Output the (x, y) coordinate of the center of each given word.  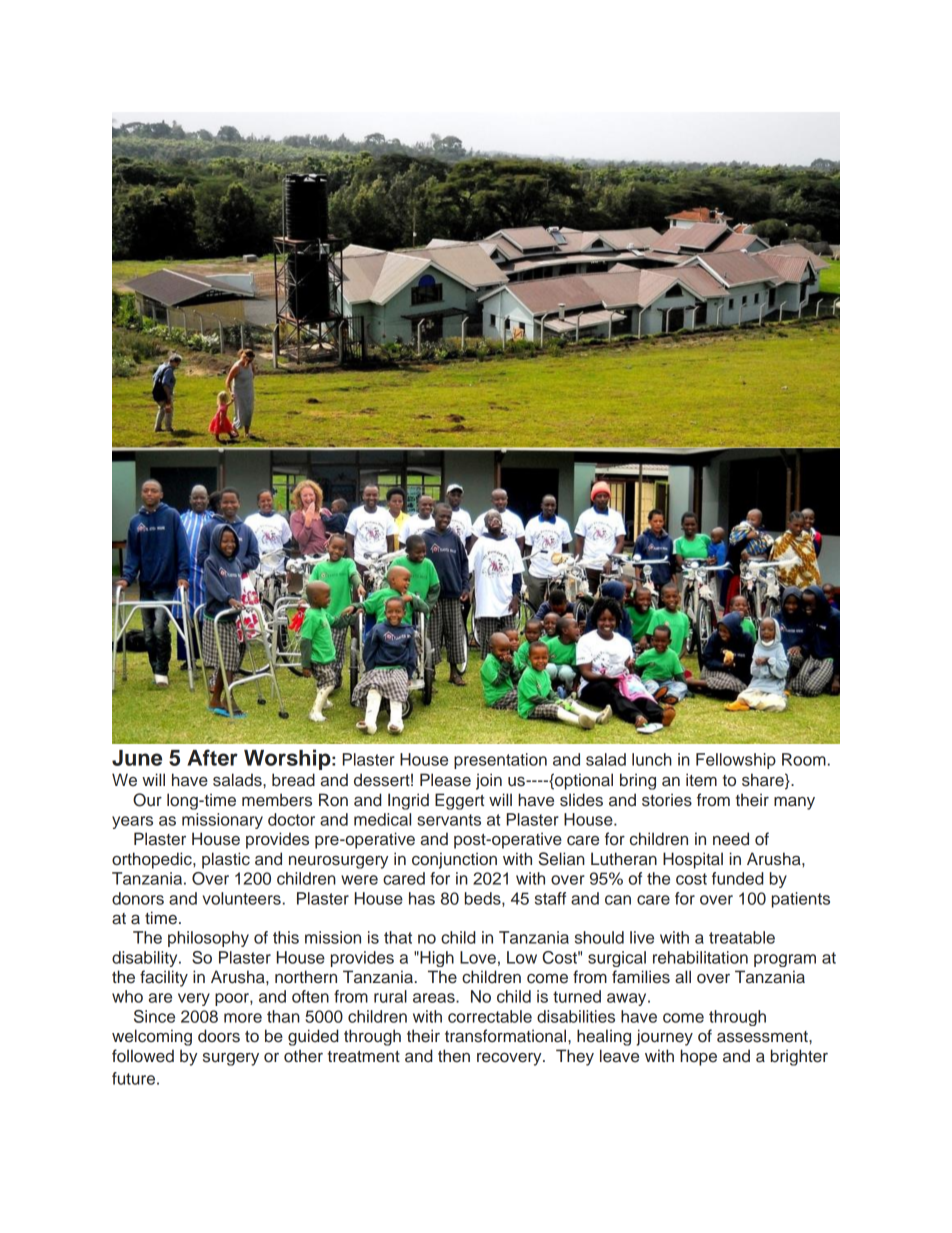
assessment (763, 1037)
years (132, 822)
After (212, 757)
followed (143, 1056)
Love (478, 957)
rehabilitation (700, 957)
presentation (500, 761)
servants (449, 820)
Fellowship (736, 761)
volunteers (242, 898)
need (731, 839)
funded (737, 878)
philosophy (208, 939)
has (422, 898)
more (243, 1018)
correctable (490, 1016)
